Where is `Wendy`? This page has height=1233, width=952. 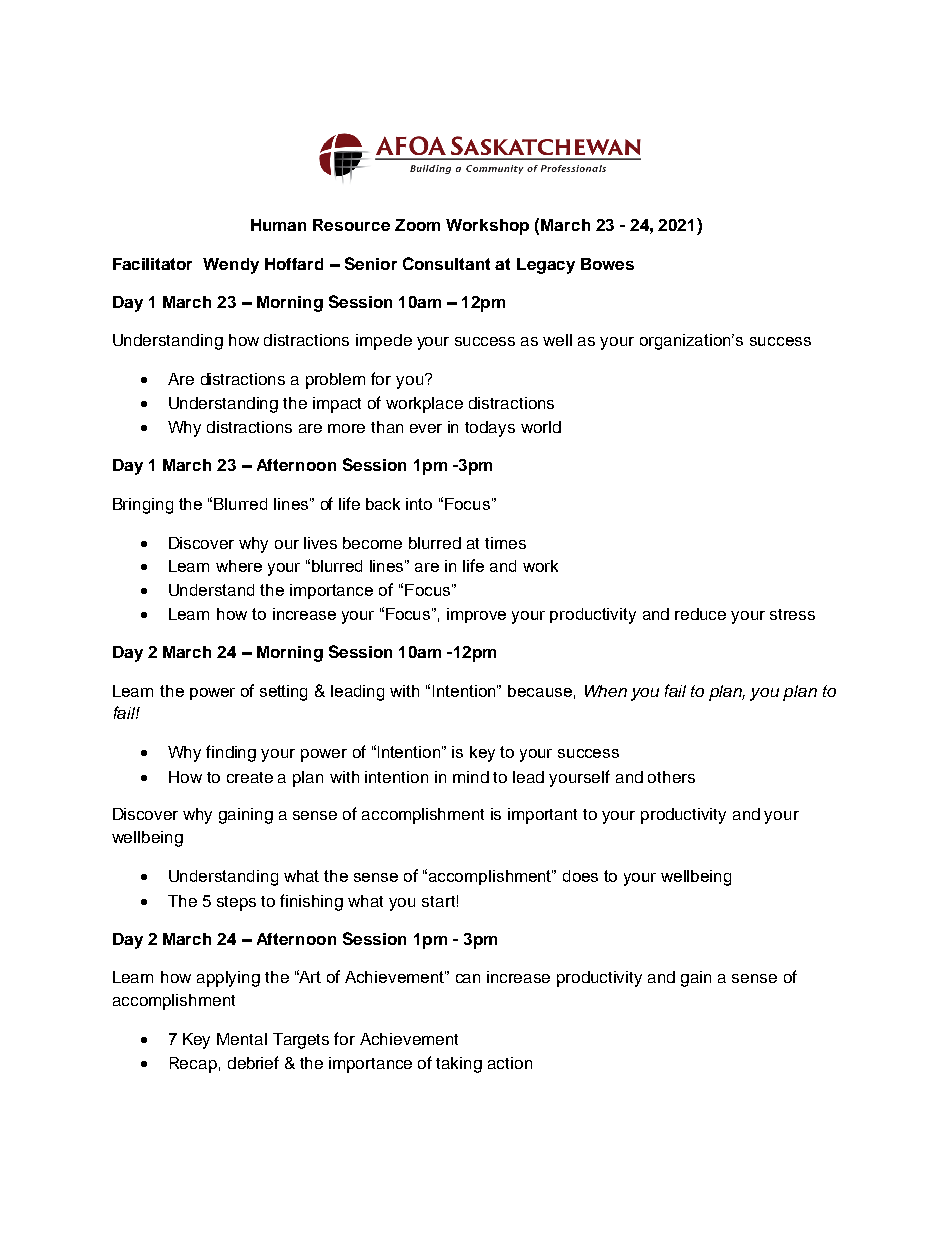 Wendy is located at coordinates (231, 266).
